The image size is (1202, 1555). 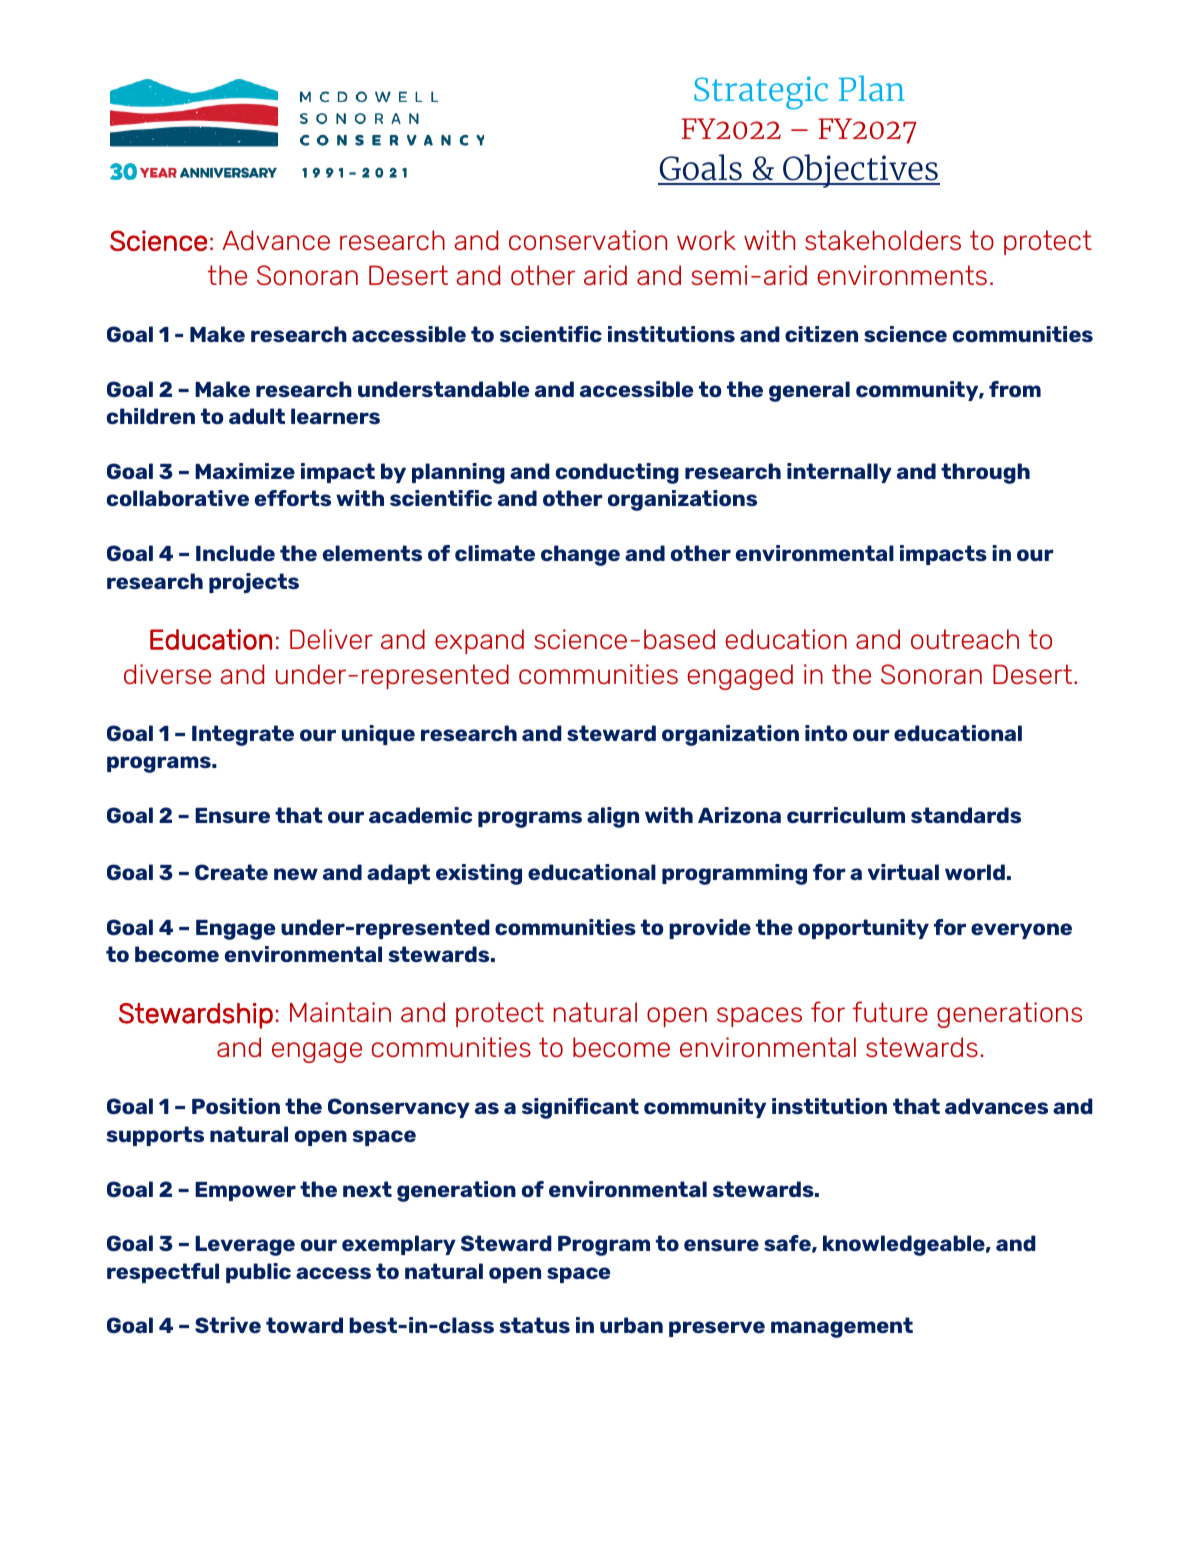 What do you see at coordinates (903, 872) in the image?
I see `virtual` at bounding box center [903, 872].
